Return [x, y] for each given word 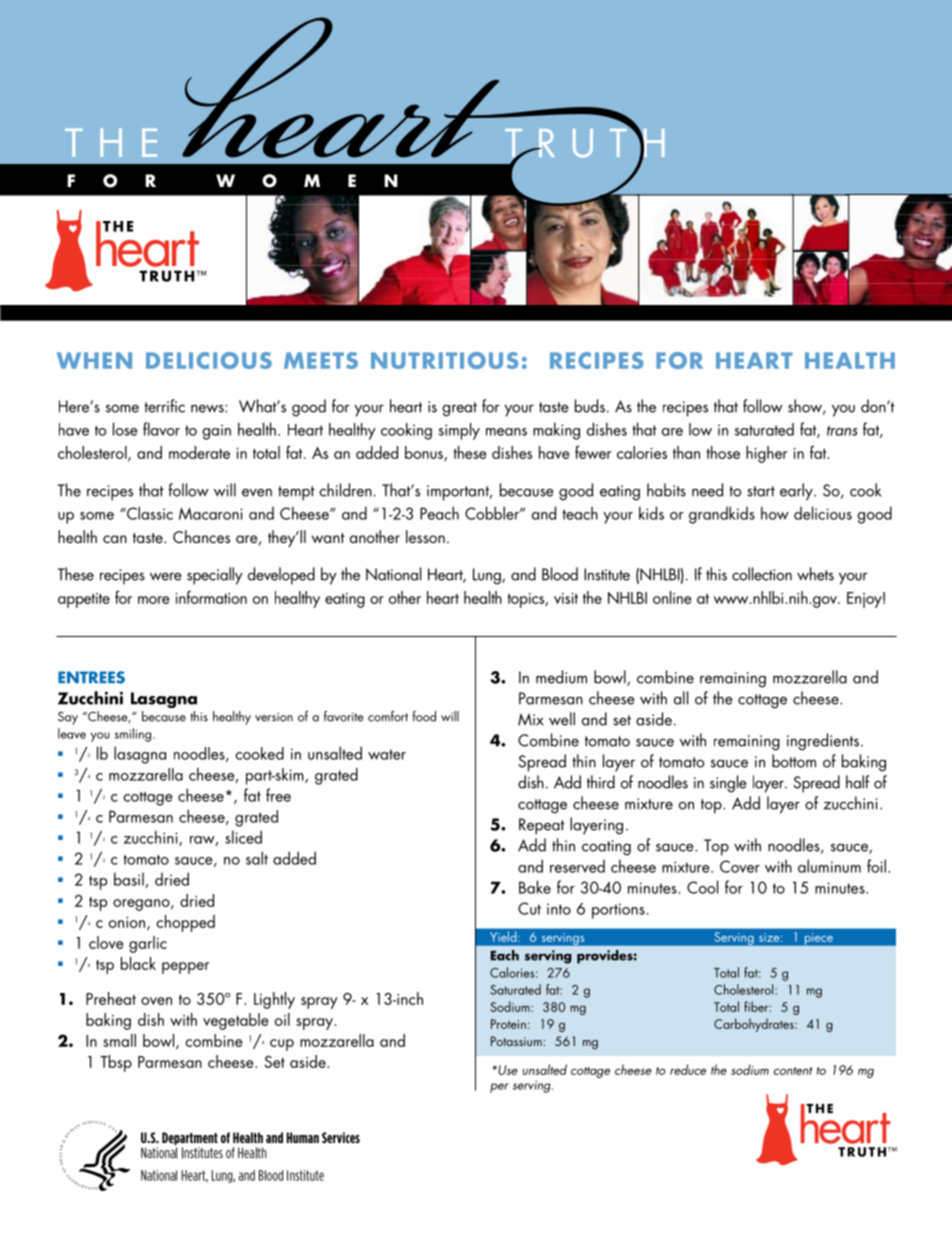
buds [590, 406]
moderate [199, 452]
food [424, 716]
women [307, 181]
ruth [600, 143]
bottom [794, 761]
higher [766, 454]
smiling [133, 735]
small [119, 1040]
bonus [425, 453]
